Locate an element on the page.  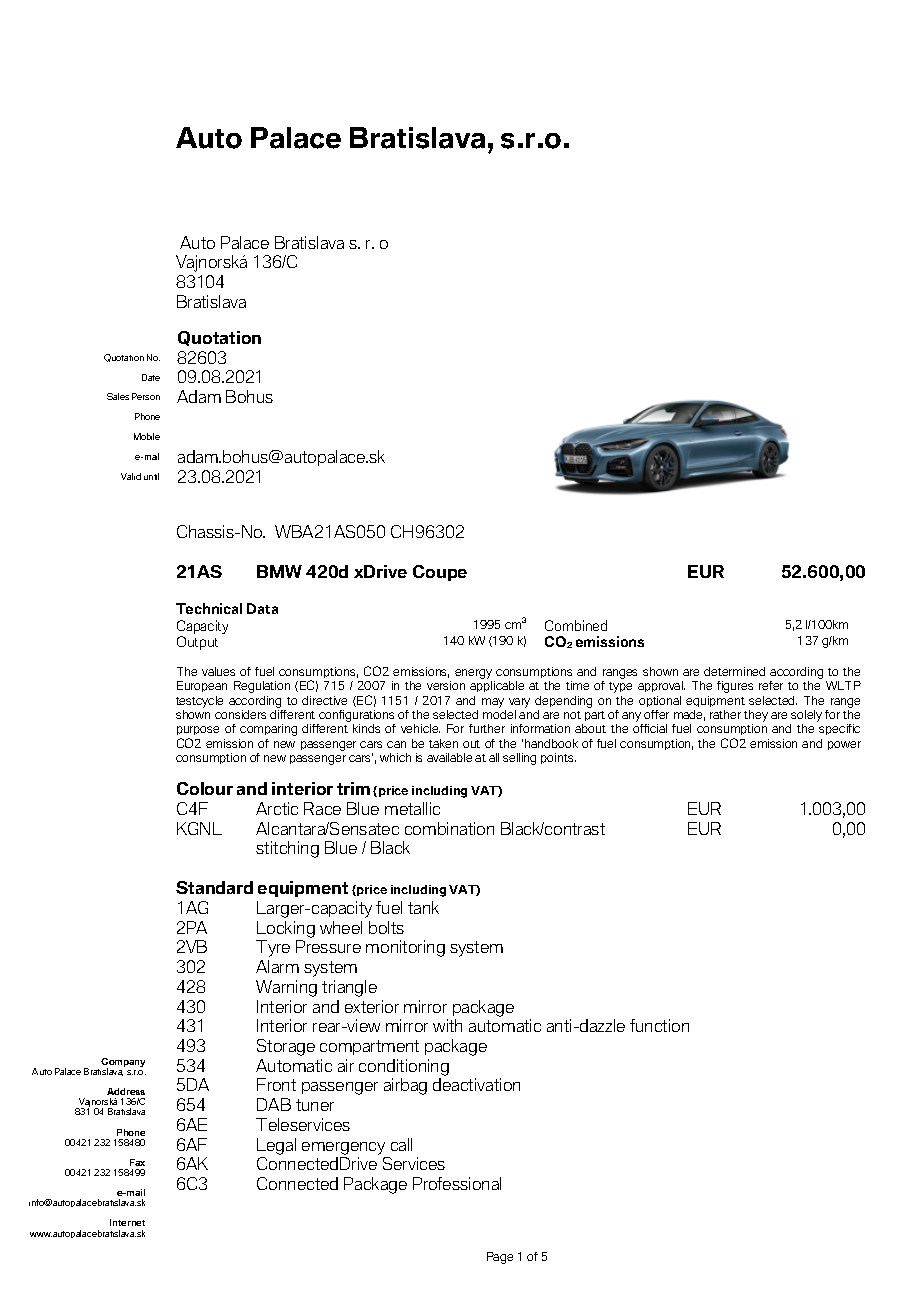
Coupe is located at coordinates (440, 573).
